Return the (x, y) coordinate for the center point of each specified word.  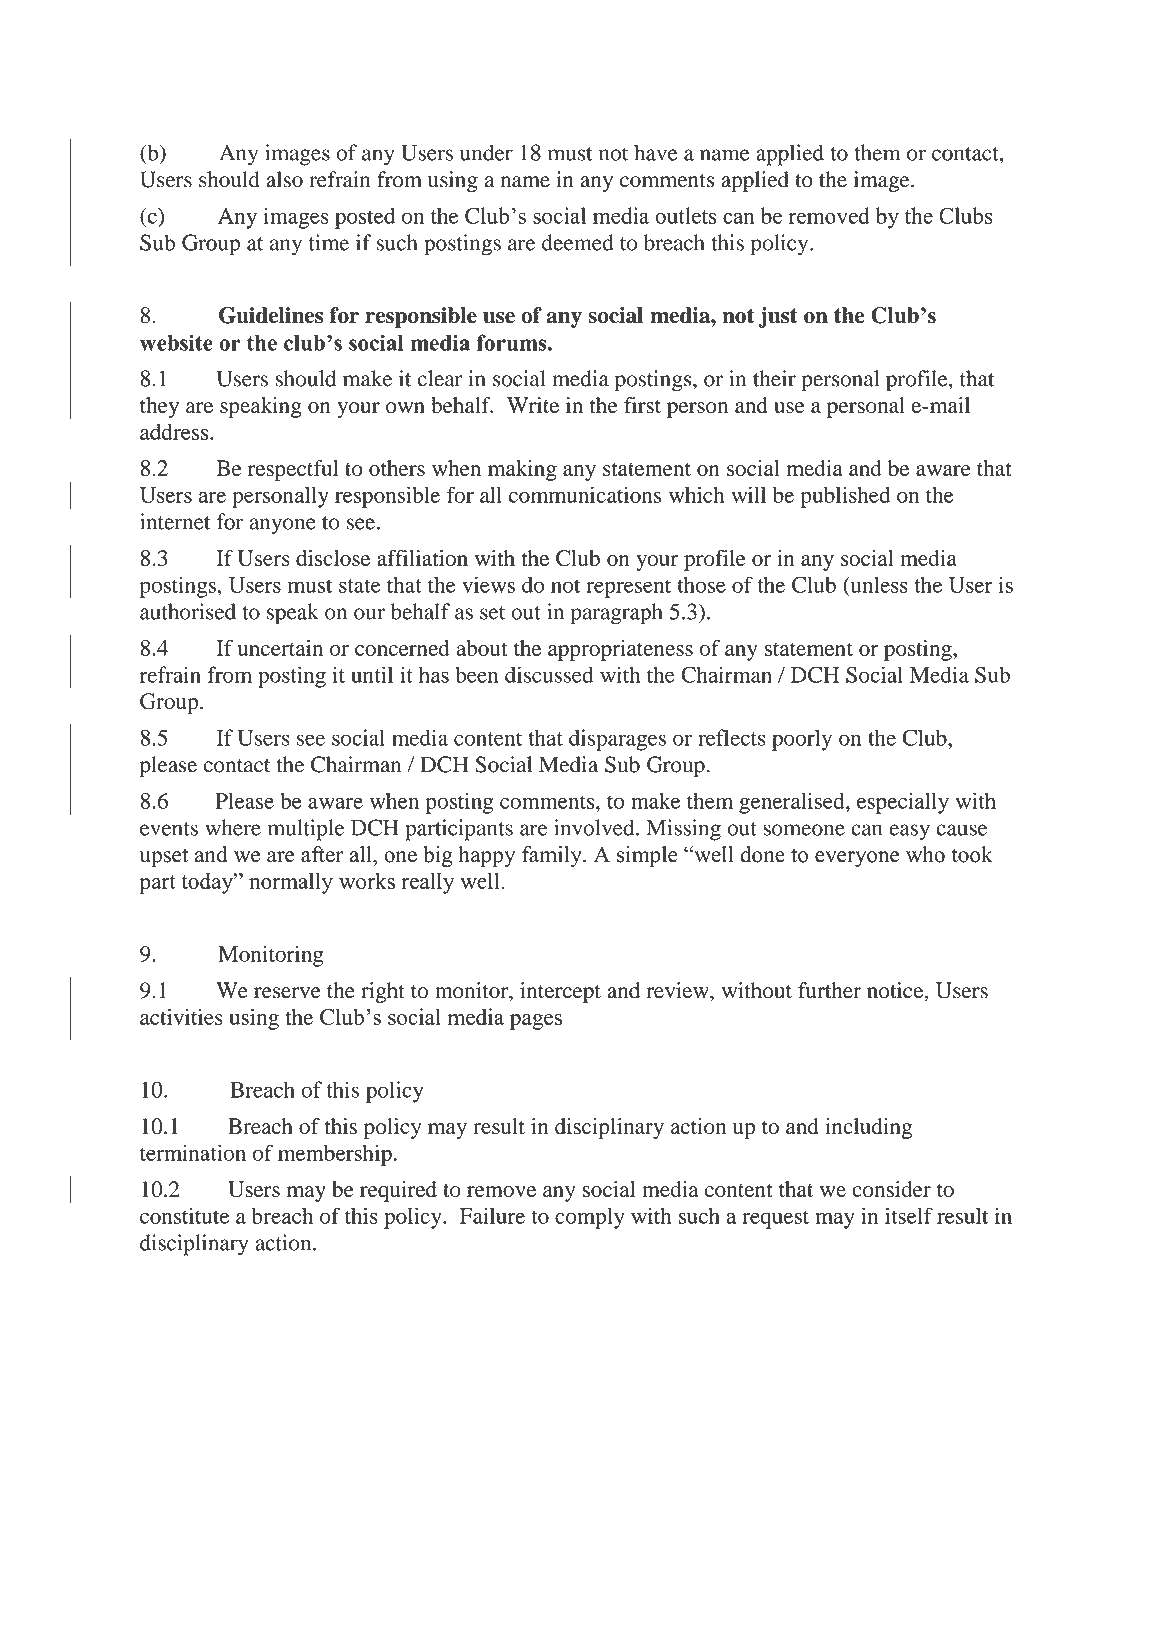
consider (891, 1189)
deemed (578, 242)
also (284, 179)
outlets (685, 215)
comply (590, 1218)
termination (193, 1152)
